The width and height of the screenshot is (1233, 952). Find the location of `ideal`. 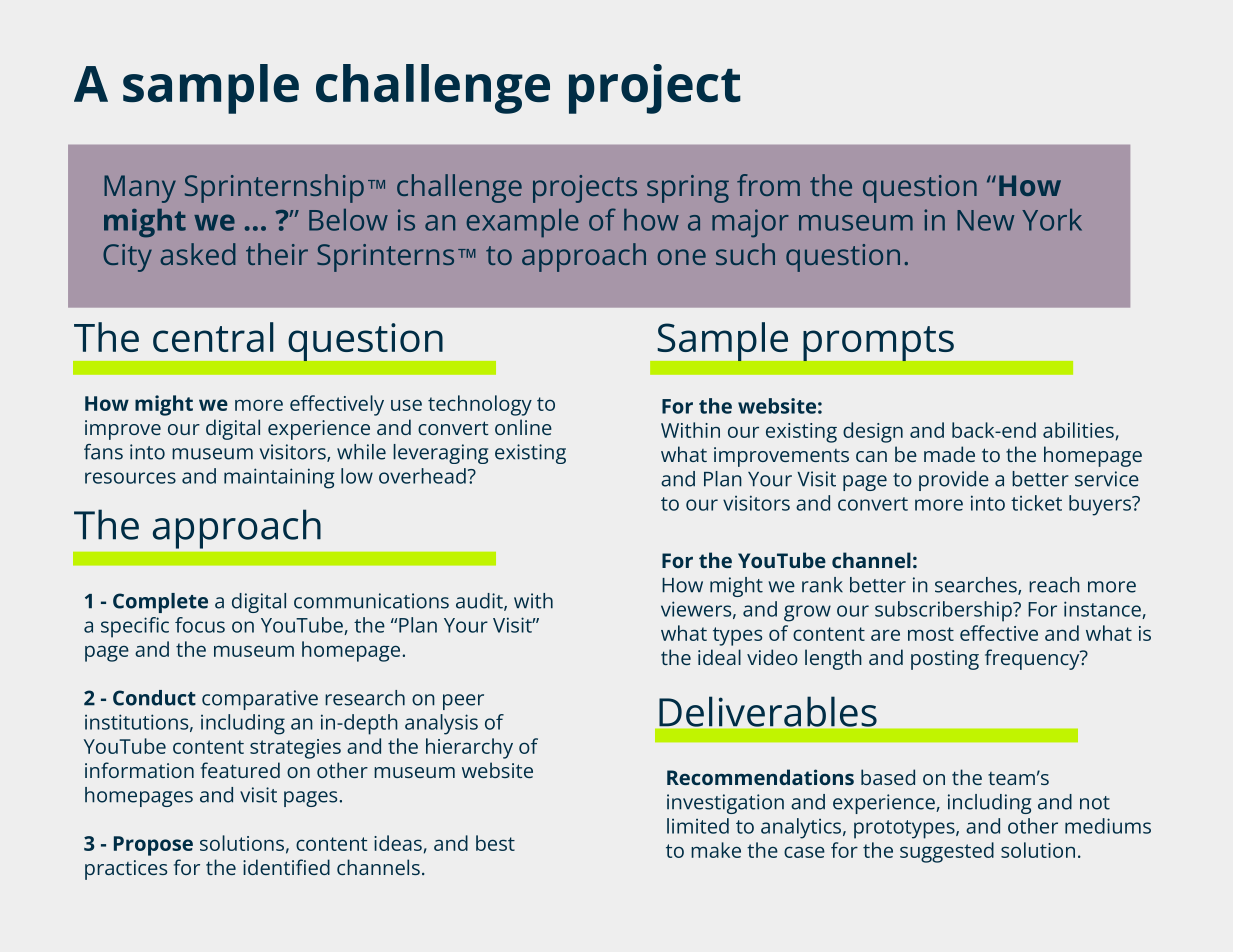

ideal is located at coordinates (719, 657).
